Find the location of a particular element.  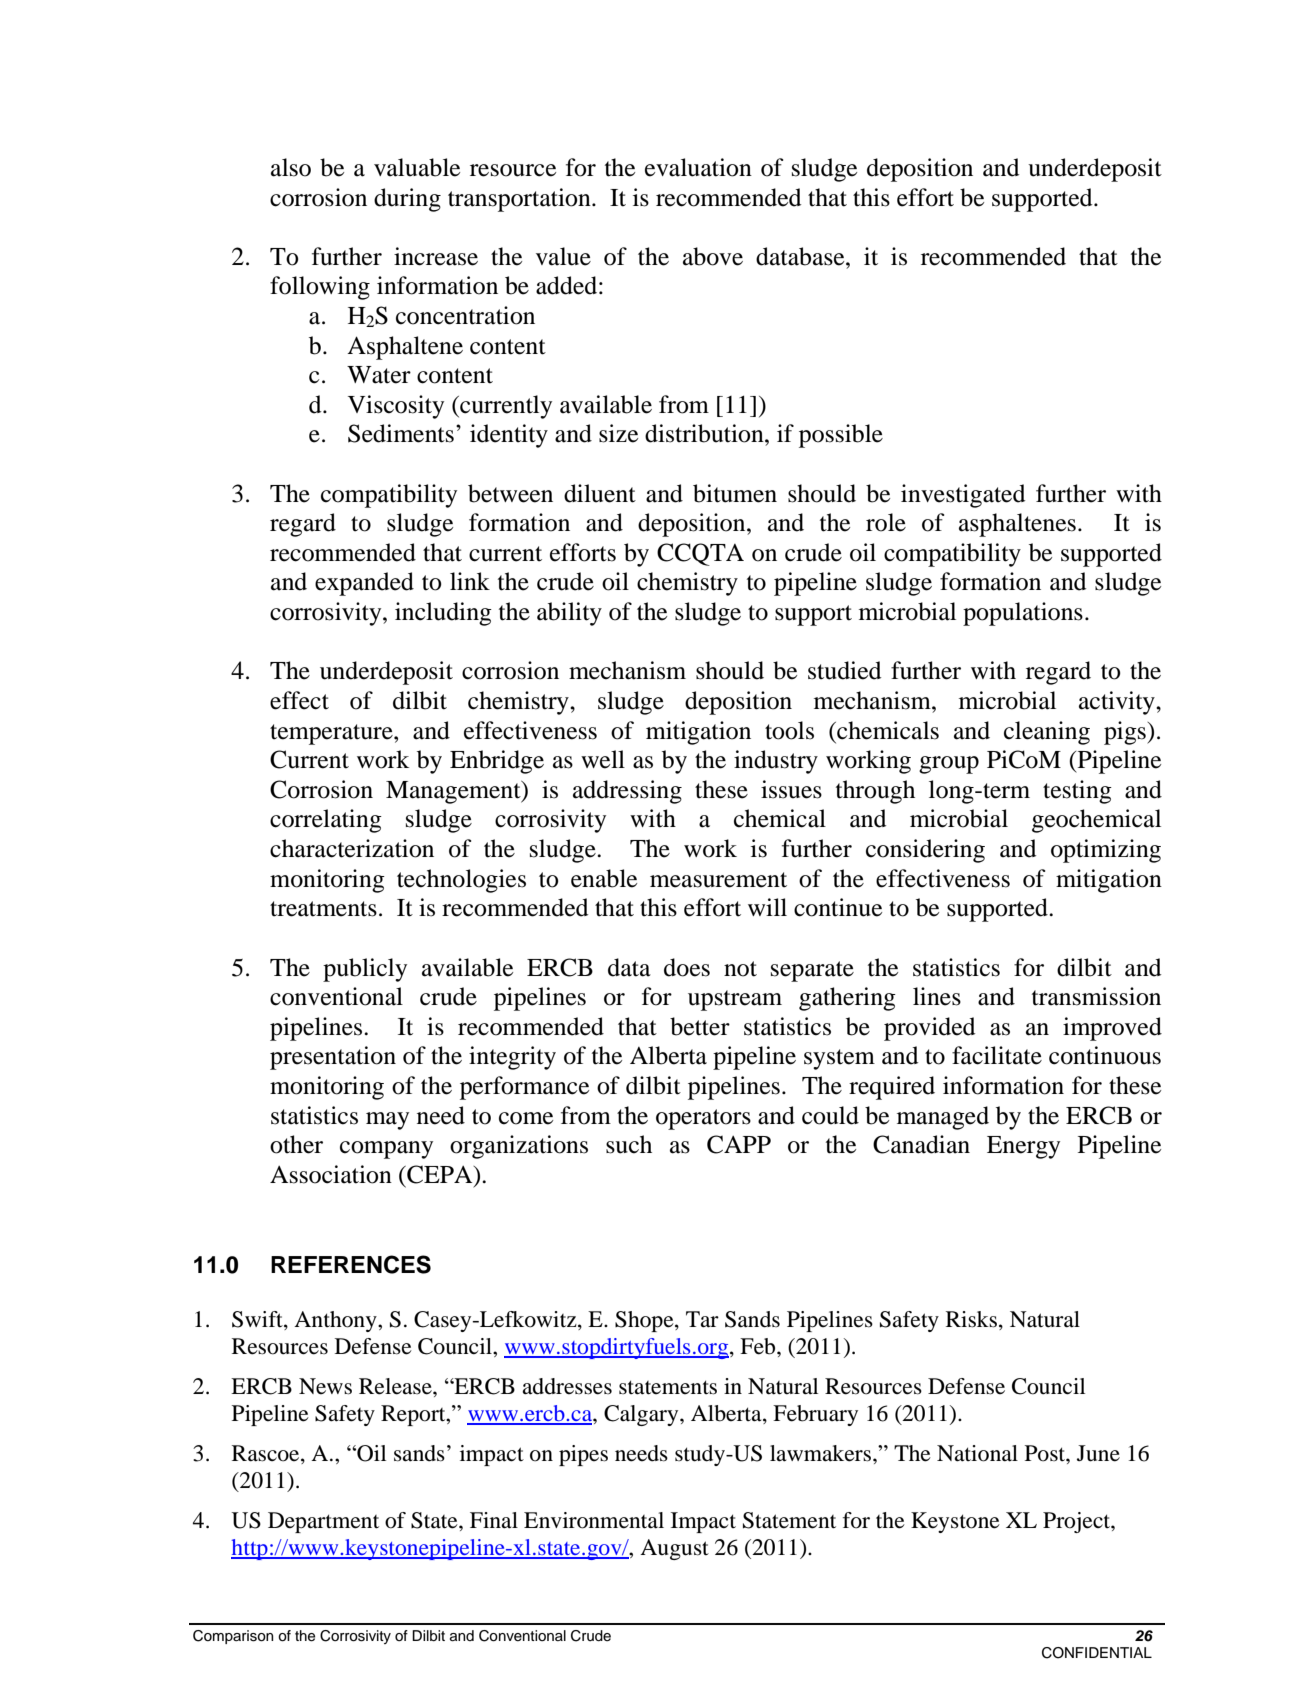

Tar is located at coordinates (702, 1319).
